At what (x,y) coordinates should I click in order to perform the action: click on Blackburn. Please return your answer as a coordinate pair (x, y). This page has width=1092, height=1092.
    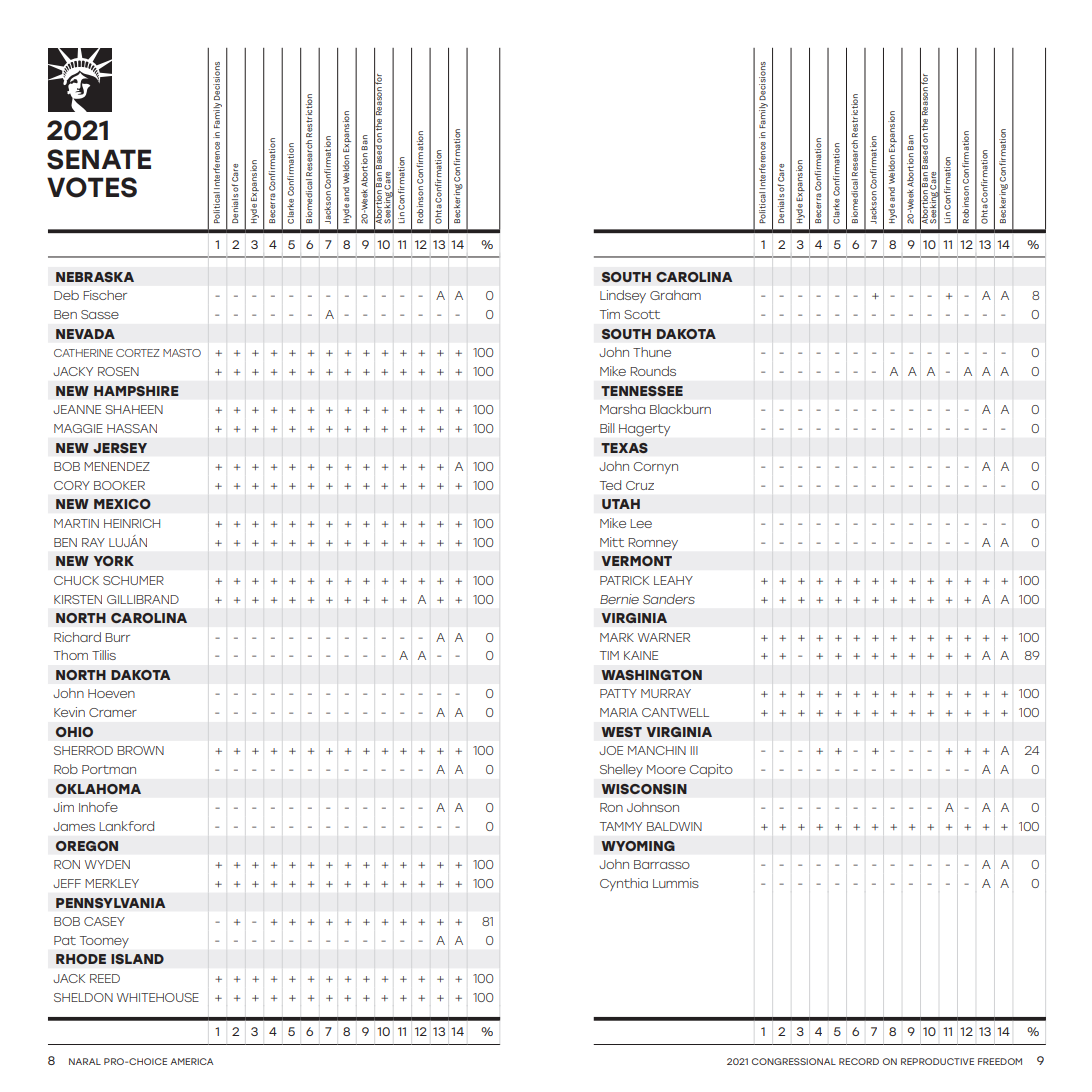
    Looking at the image, I should click on (680, 409).
